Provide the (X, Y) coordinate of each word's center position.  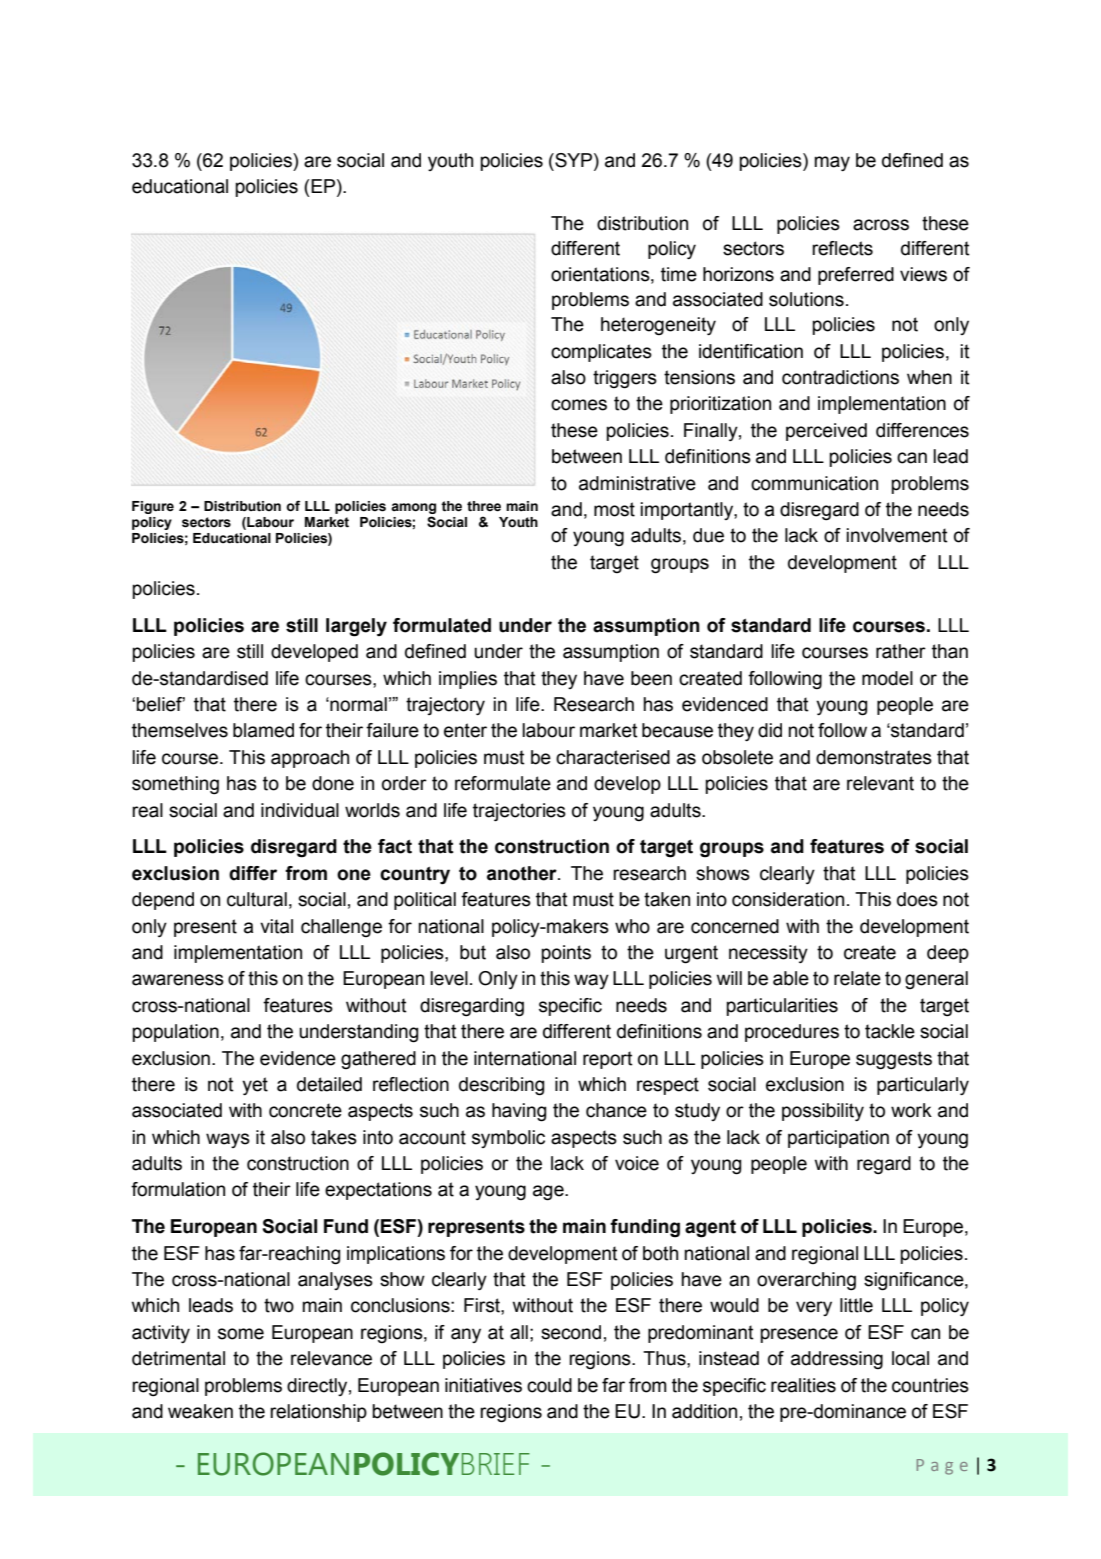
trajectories (519, 812)
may (832, 163)
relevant (880, 783)
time (679, 274)
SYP (574, 161)
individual (300, 810)
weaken (200, 1411)
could (549, 1385)
